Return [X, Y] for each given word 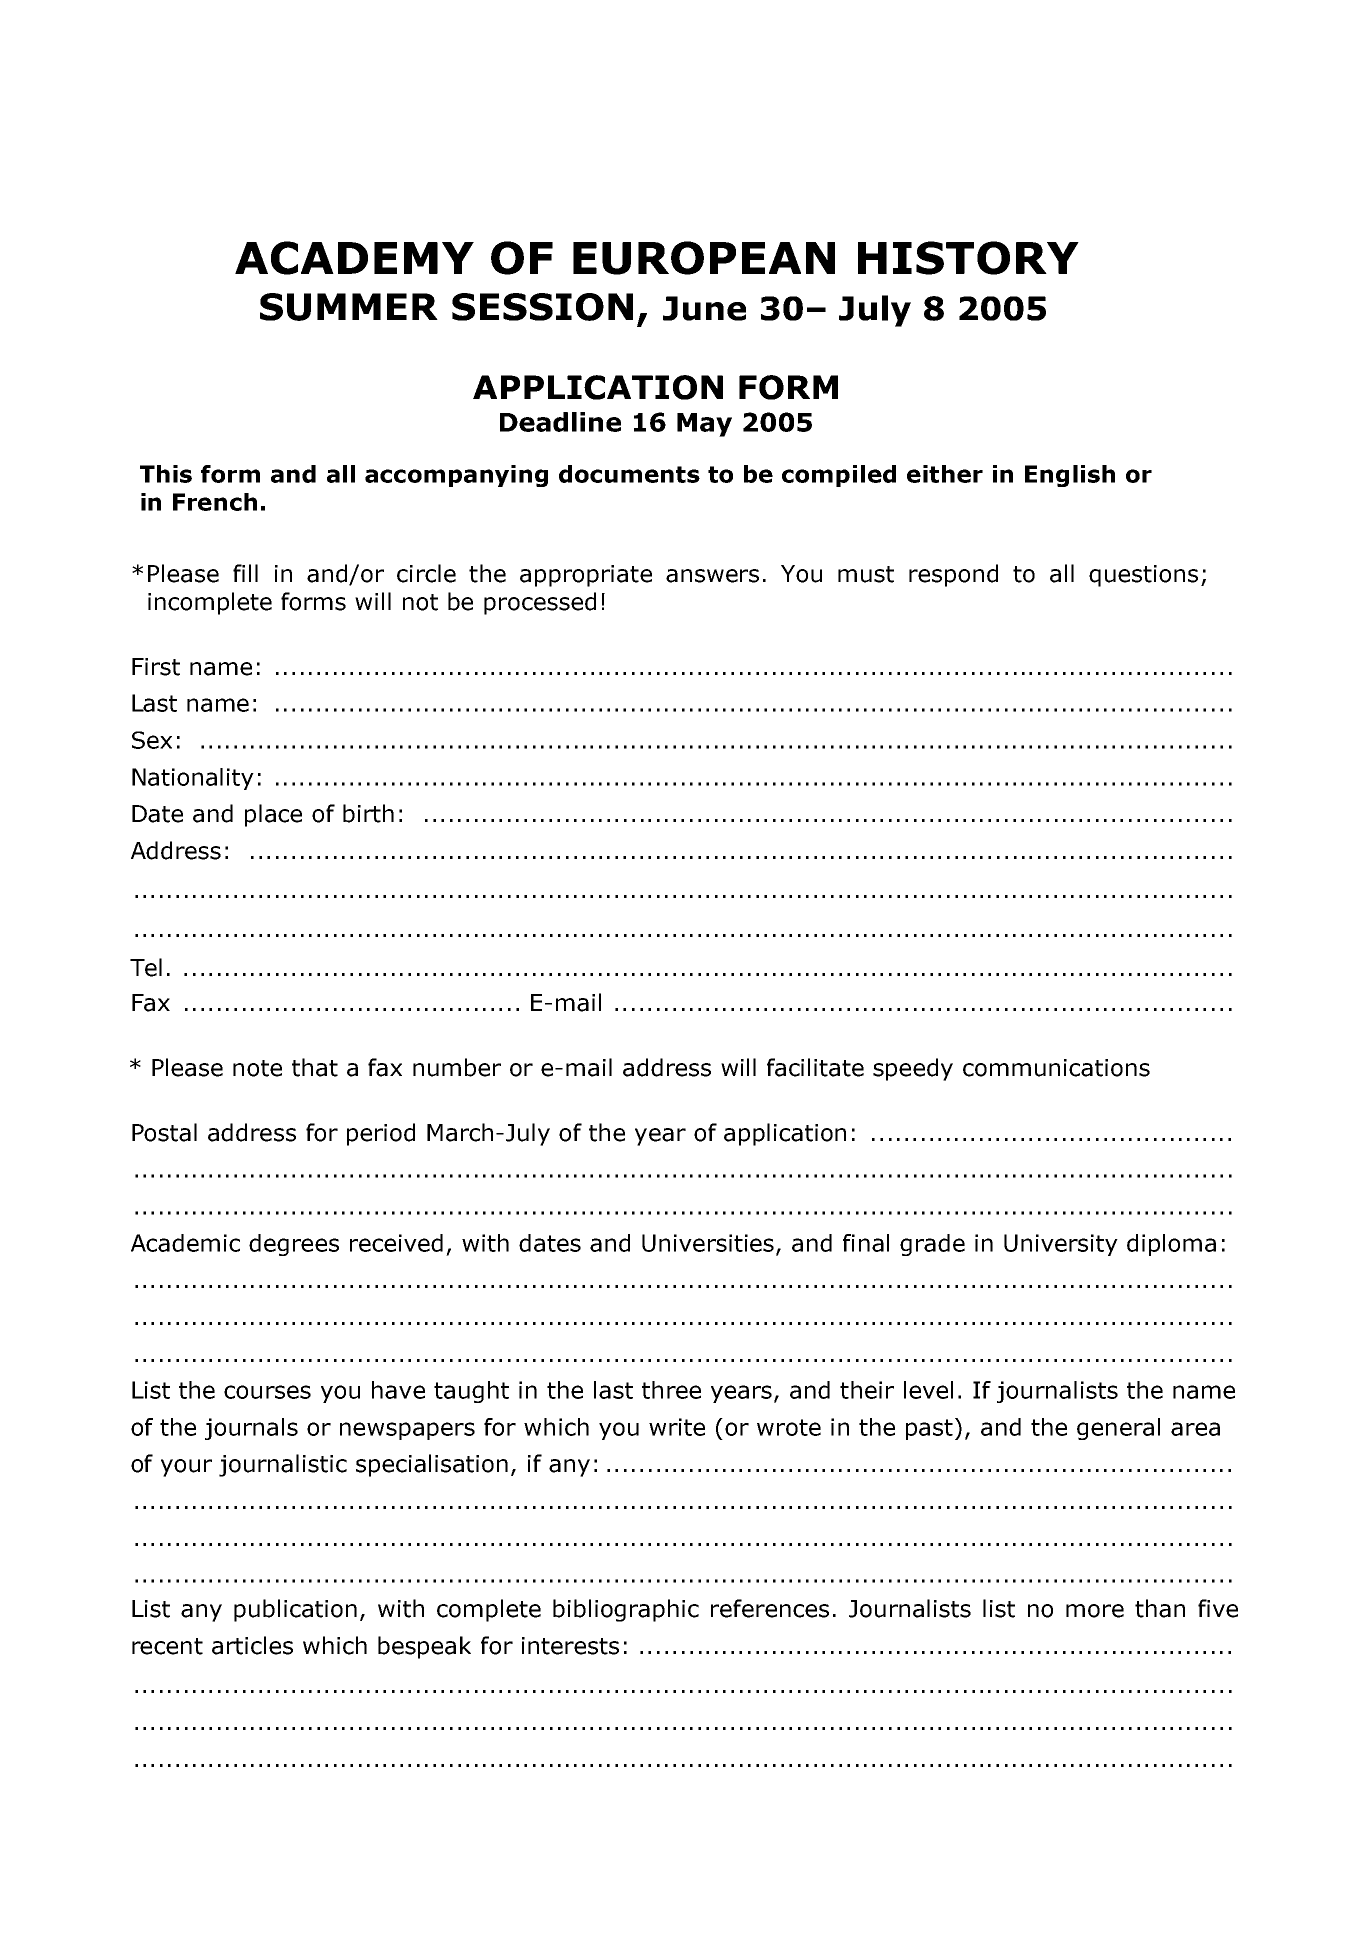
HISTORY [968, 258]
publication [295, 1610]
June [704, 308]
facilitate [815, 1067]
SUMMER [349, 307]
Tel [146, 967]
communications [1056, 1068]
